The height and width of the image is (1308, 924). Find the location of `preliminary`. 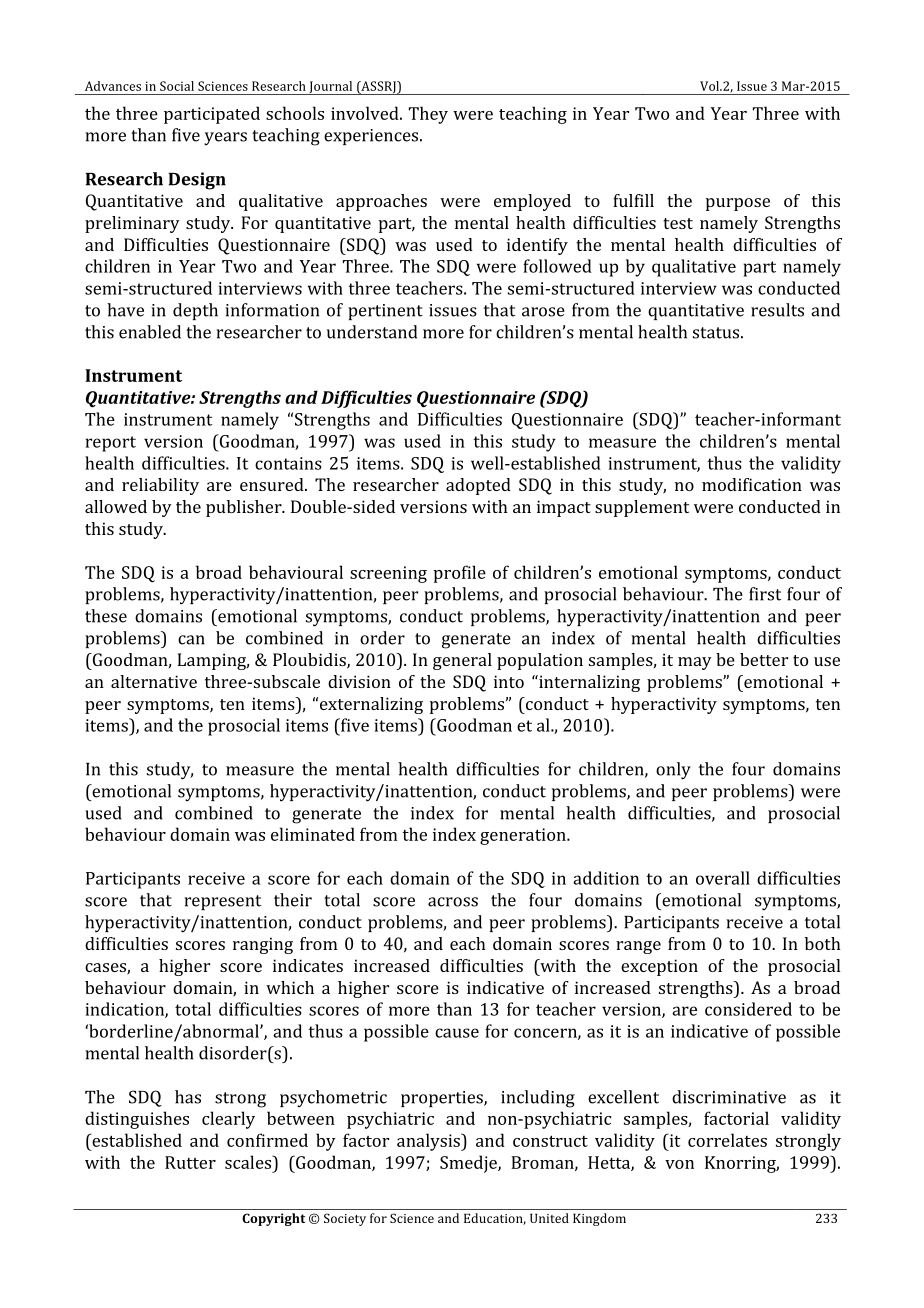

preliminary is located at coordinates (132, 224).
